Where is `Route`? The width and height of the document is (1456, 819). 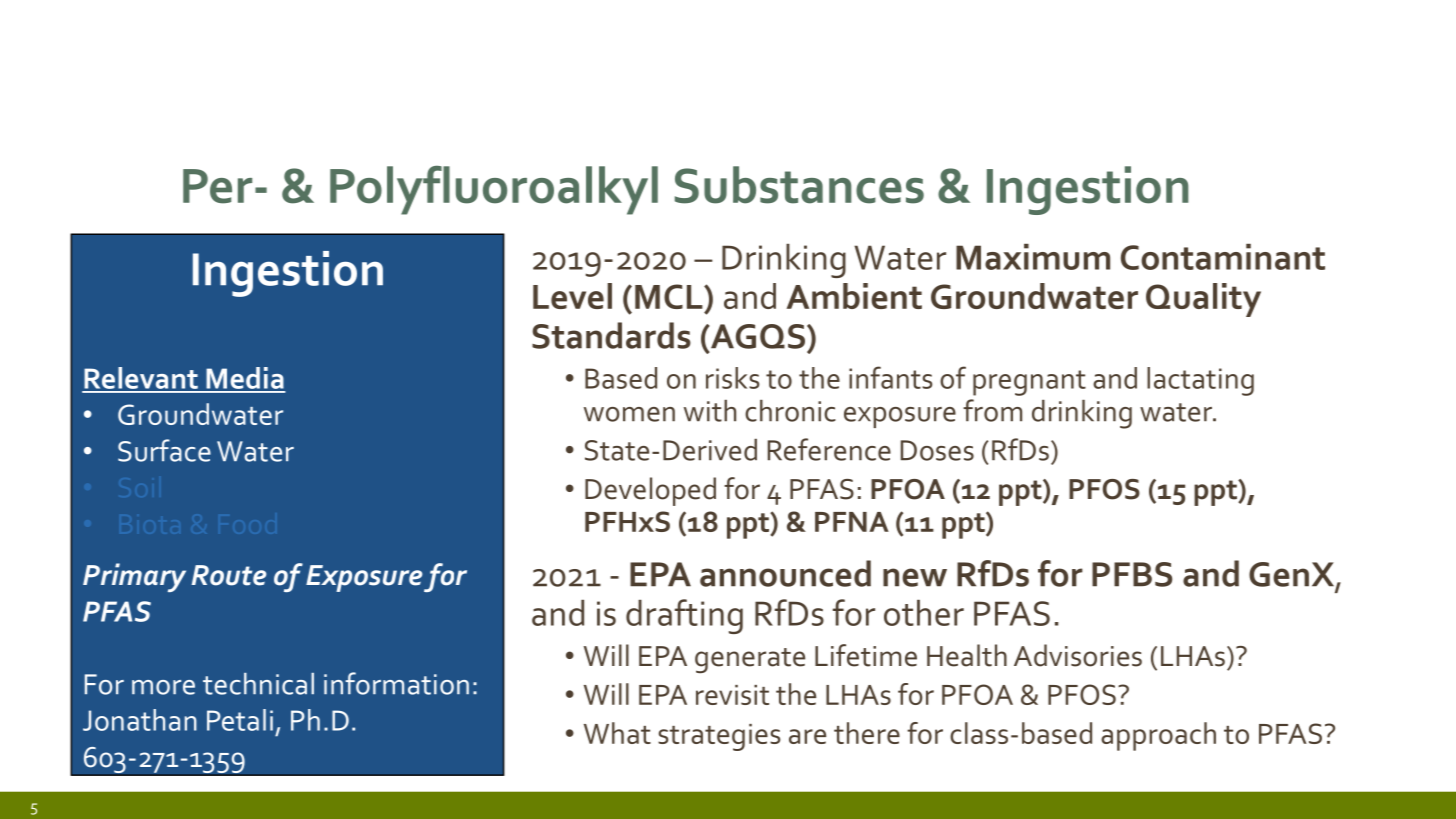
Route is located at coordinates (229, 575).
